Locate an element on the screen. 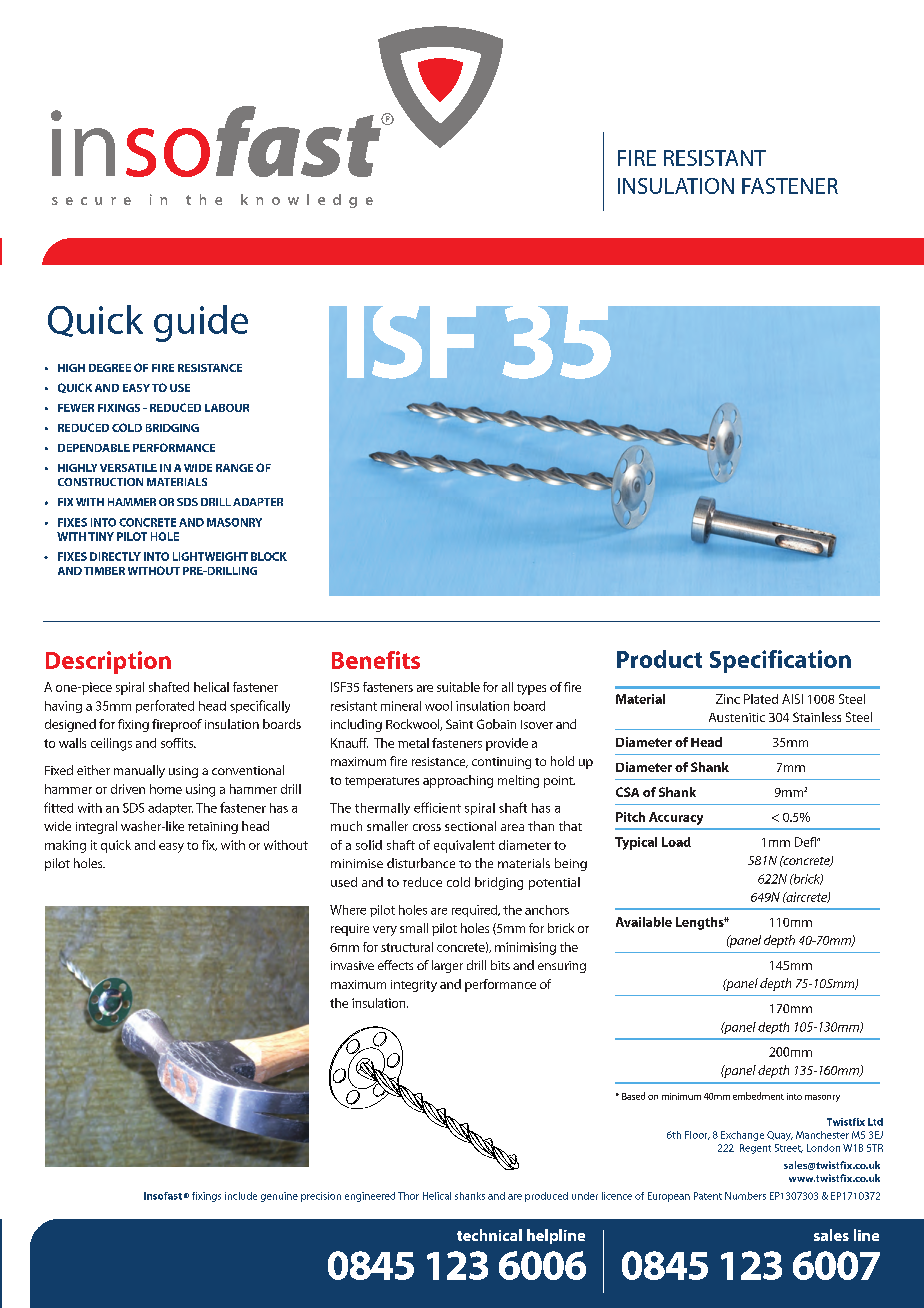 This screenshot has height=1308, width=924. Austenitic is located at coordinates (737, 717).
